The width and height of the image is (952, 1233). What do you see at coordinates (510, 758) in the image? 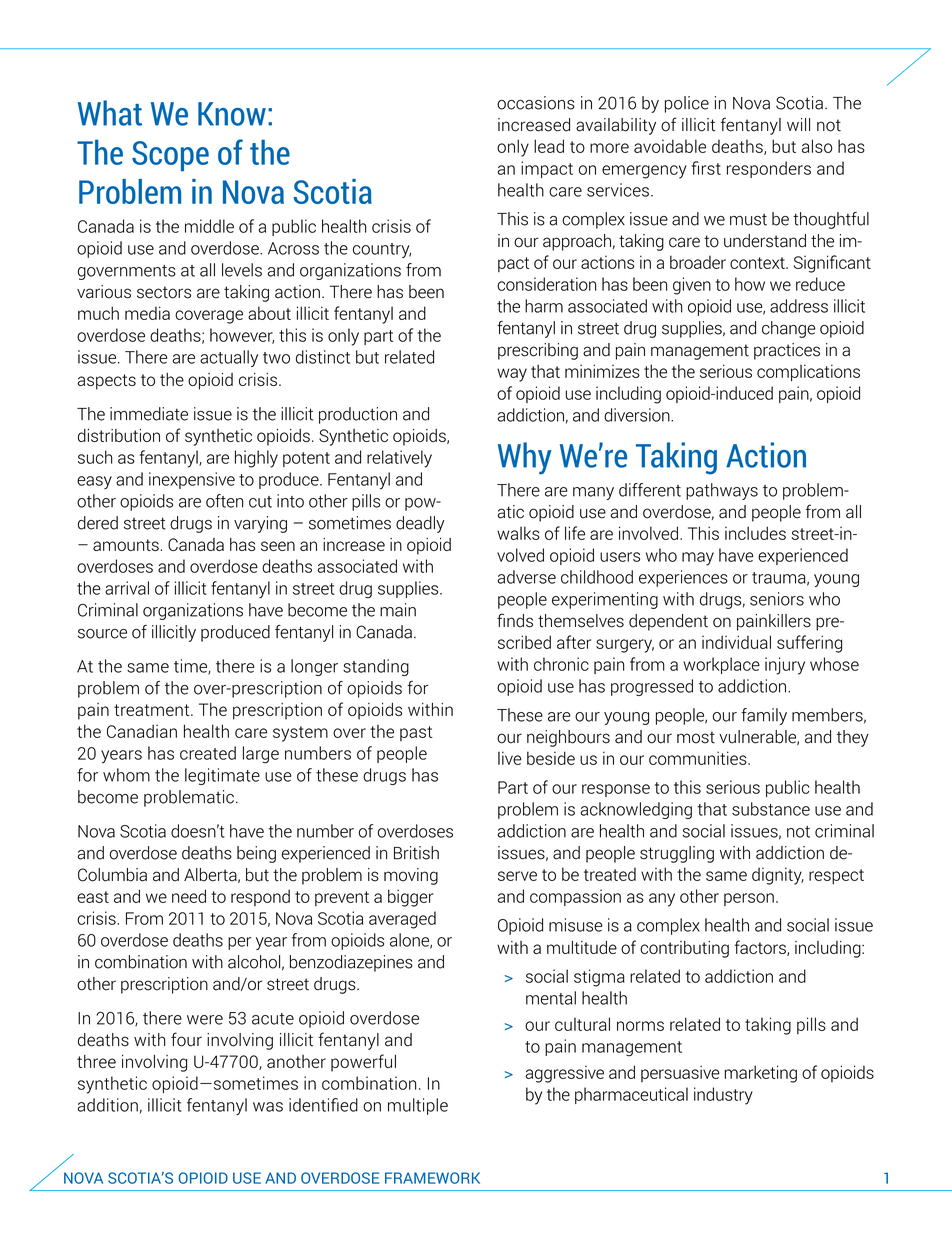
I see `live` at bounding box center [510, 758].
